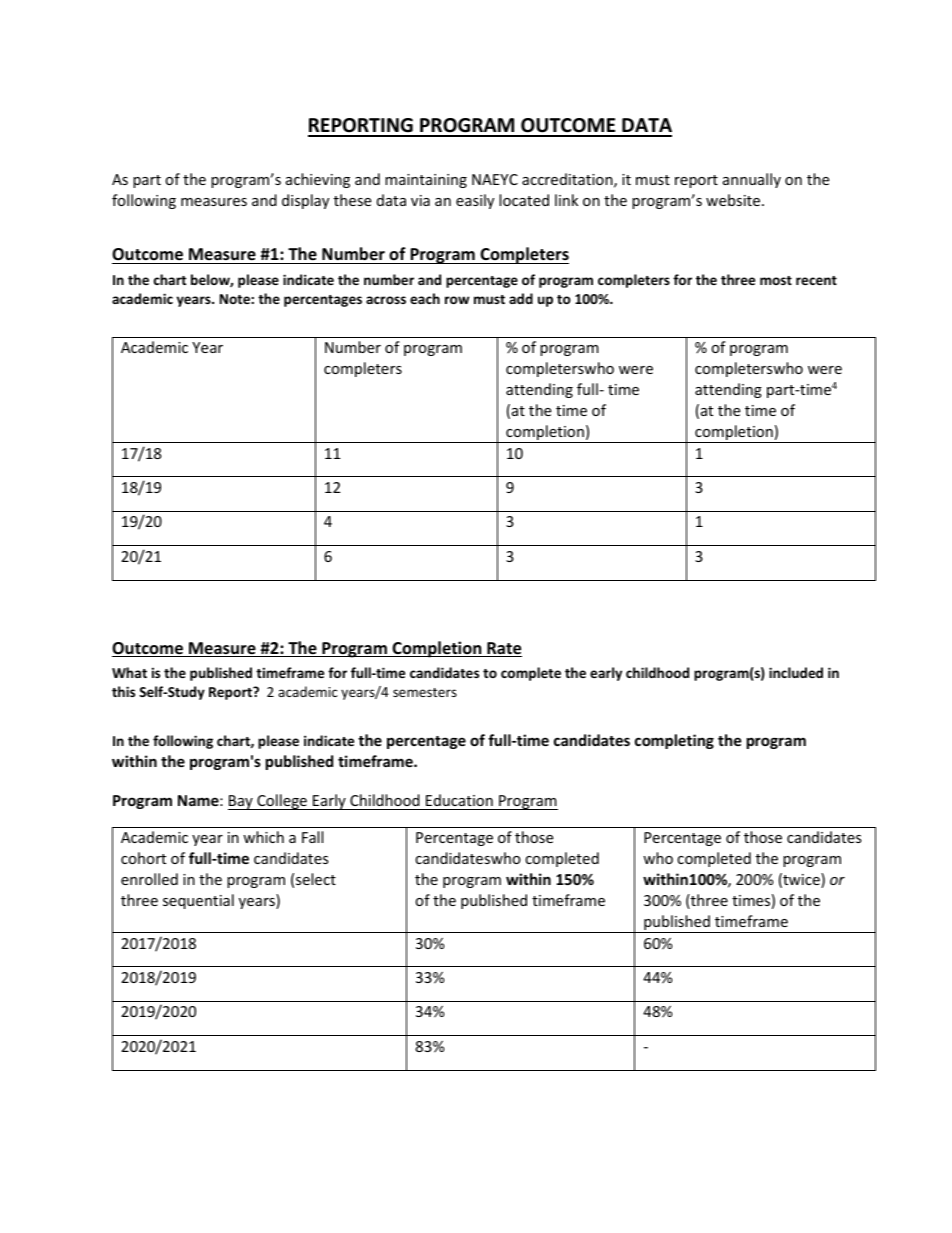 This screenshot has width=952, height=1233. I want to click on Rate, so click(503, 649).
